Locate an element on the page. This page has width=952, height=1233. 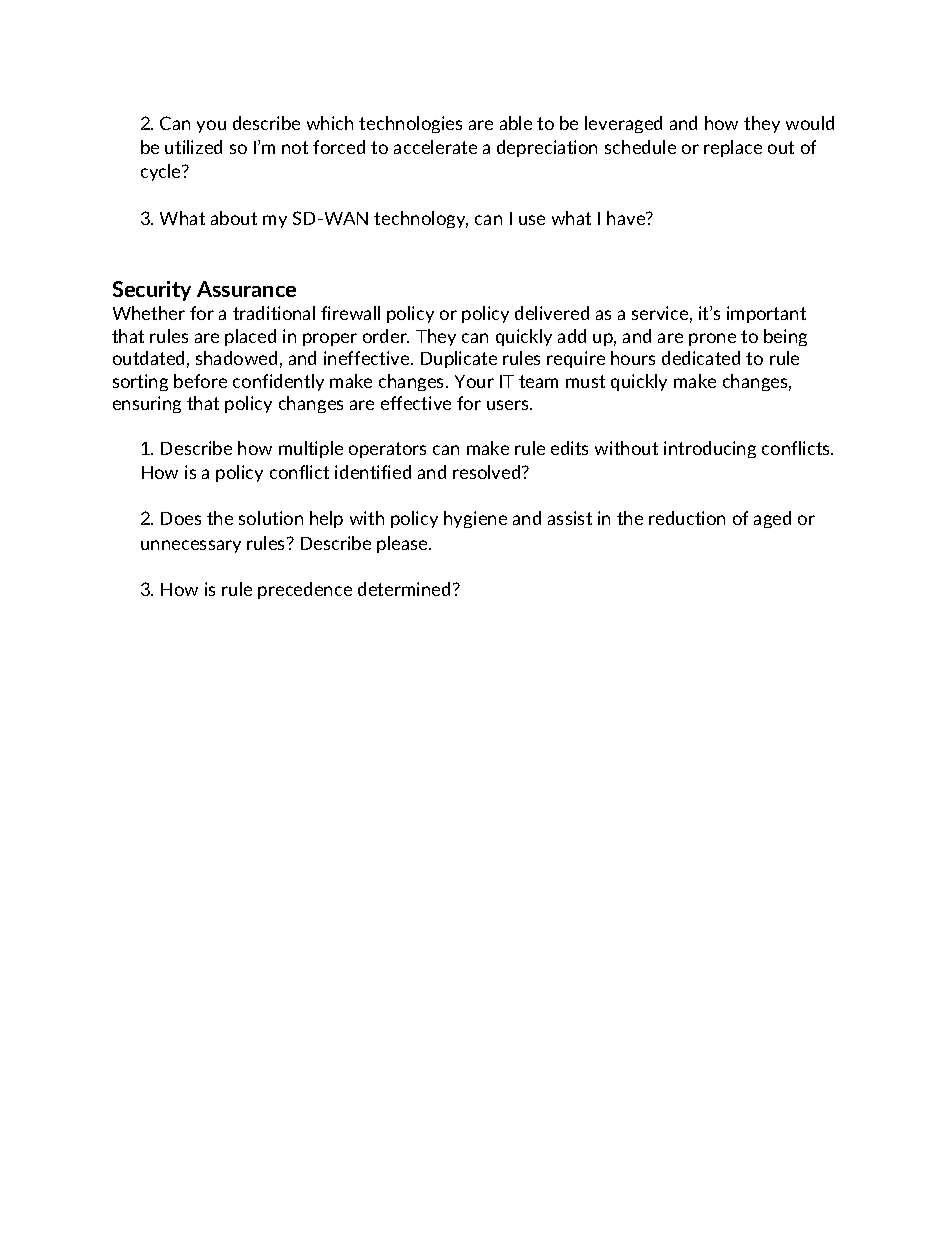
shadowed is located at coordinates (236, 358).
